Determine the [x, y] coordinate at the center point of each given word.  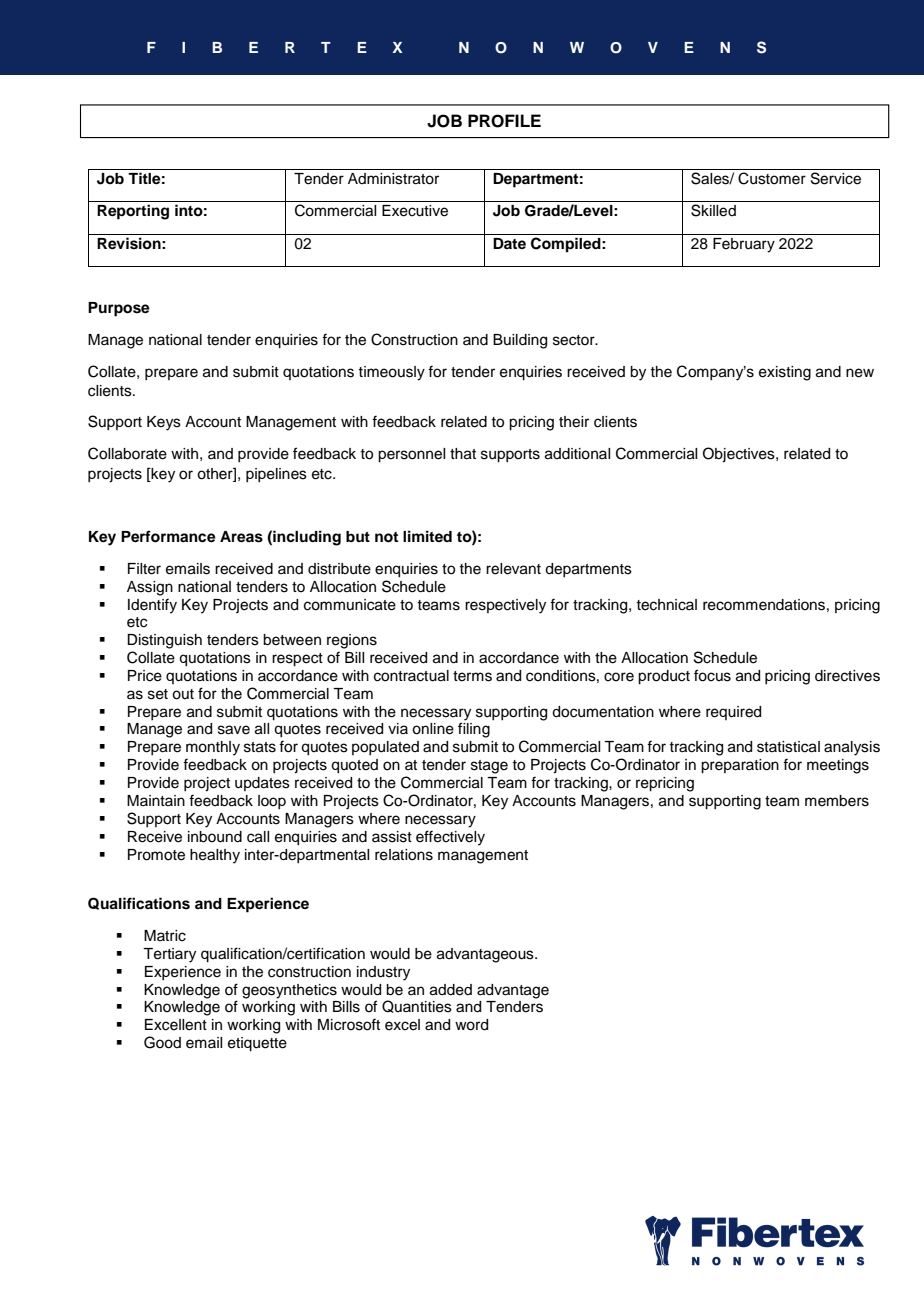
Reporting [133, 212]
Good [162, 1042]
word [471, 1025]
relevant [513, 569]
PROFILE [504, 121]
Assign [150, 588]
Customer [772, 178]
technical [666, 605]
